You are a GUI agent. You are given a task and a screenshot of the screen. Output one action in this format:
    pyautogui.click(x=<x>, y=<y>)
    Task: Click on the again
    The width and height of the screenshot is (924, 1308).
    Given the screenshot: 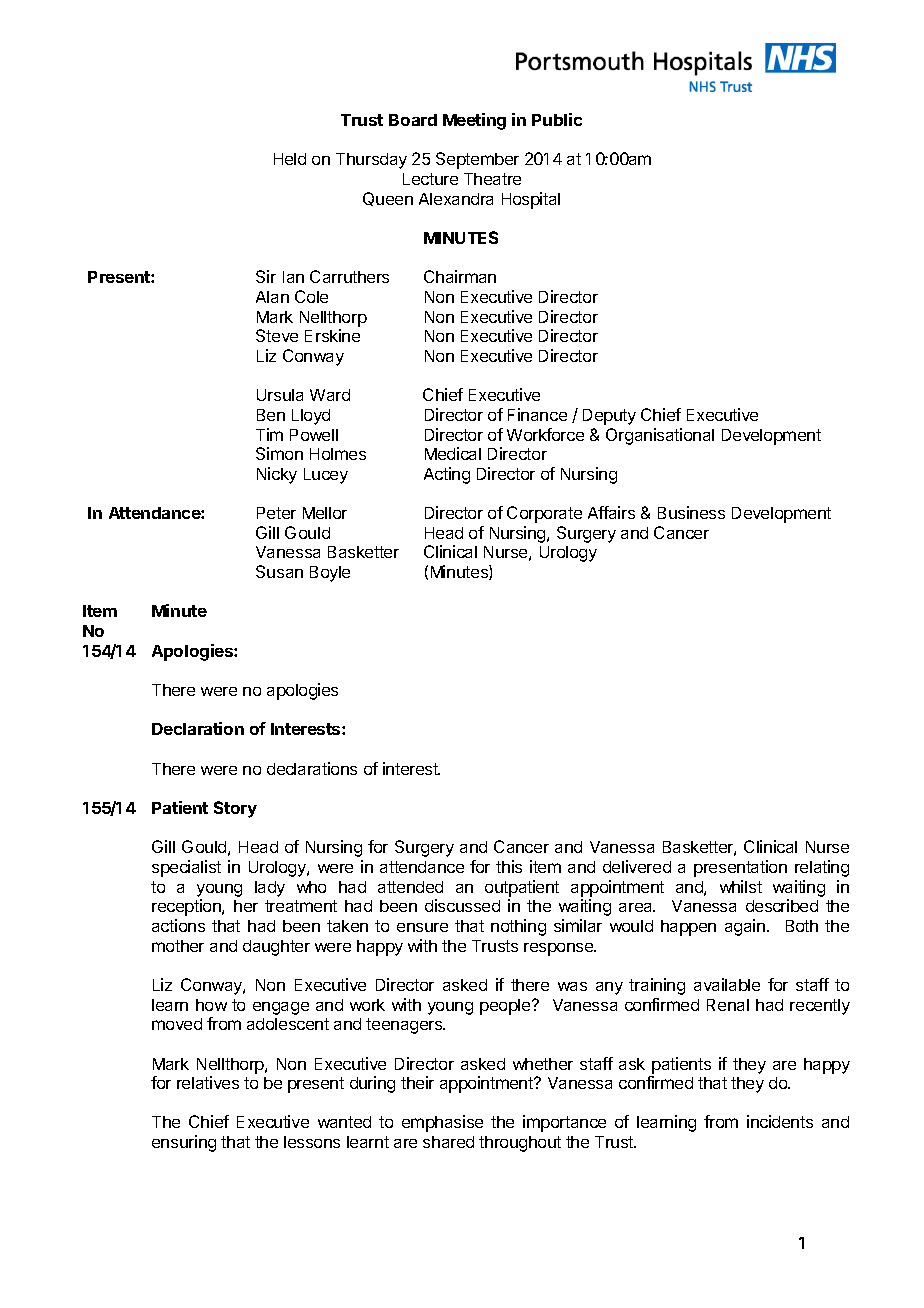 What is the action you would take?
    pyautogui.click(x=745, y=927)
